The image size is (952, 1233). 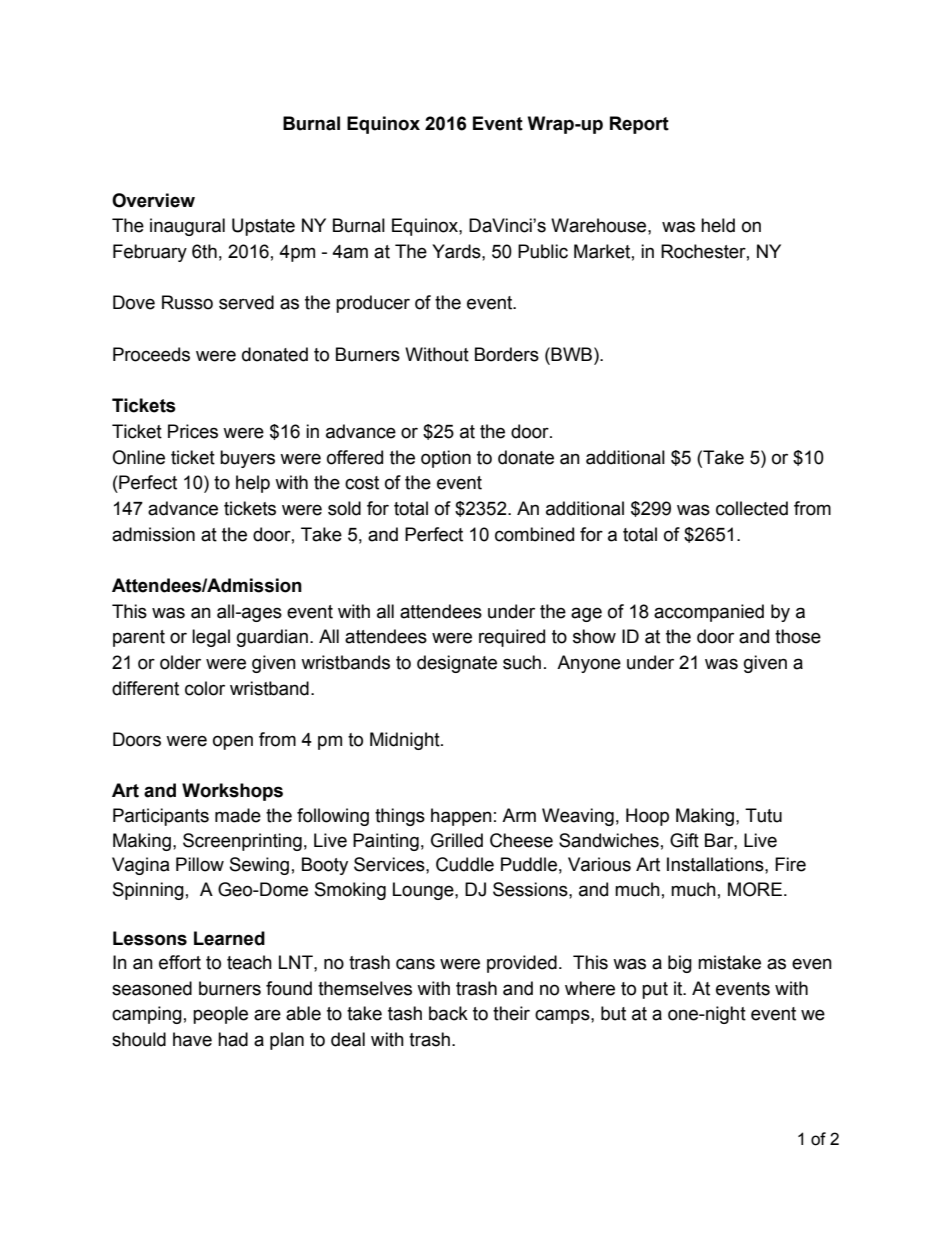 I want to click on Prices, so click(x=193, y=431).
